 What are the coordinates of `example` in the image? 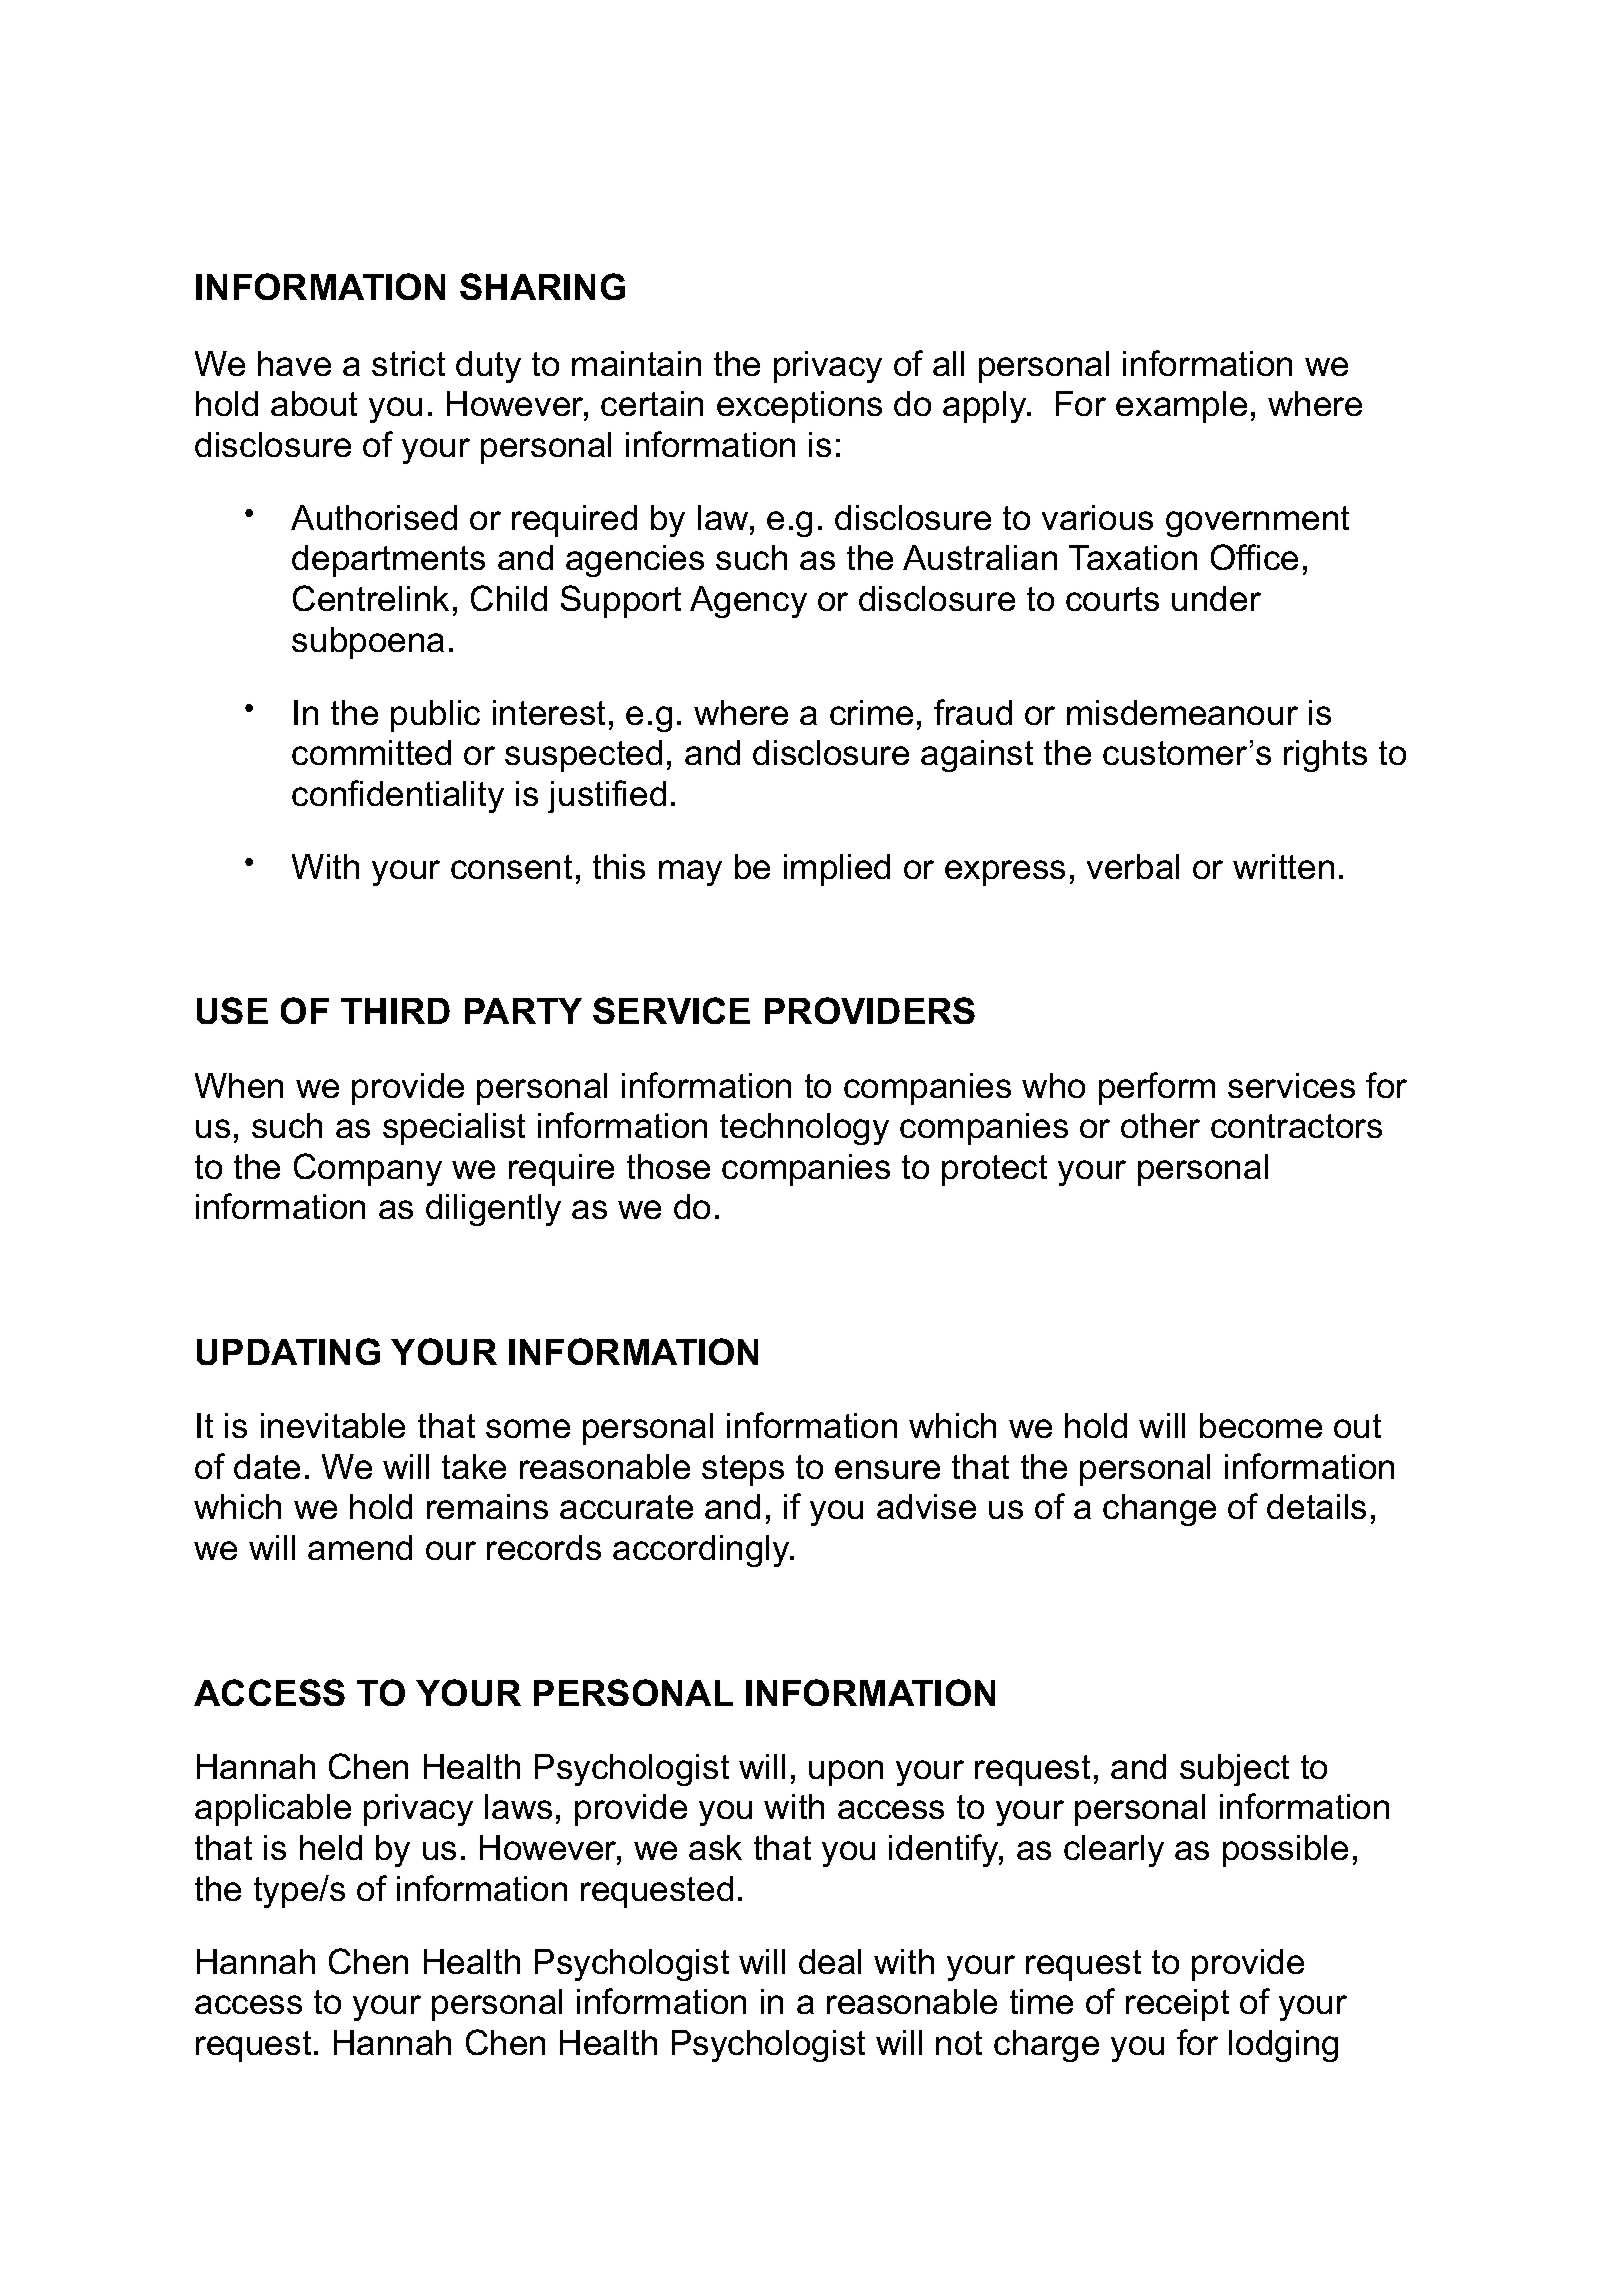 It's located at (1181, 407).
